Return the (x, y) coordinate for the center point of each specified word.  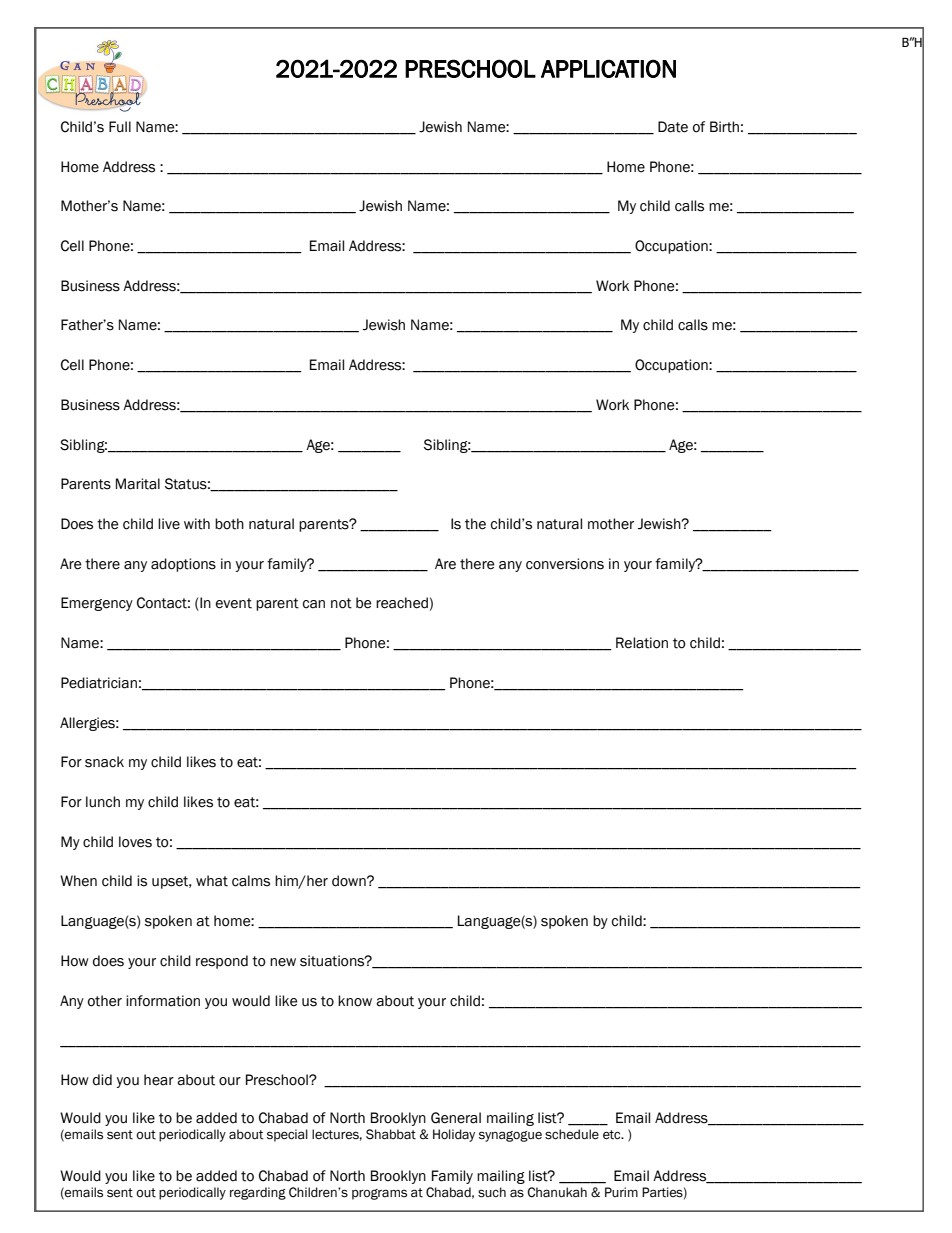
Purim (621, 1192)
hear (159, 1080)
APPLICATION (608, 68)
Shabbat (391, 1134)
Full (120, 127)
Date (673, 127)
